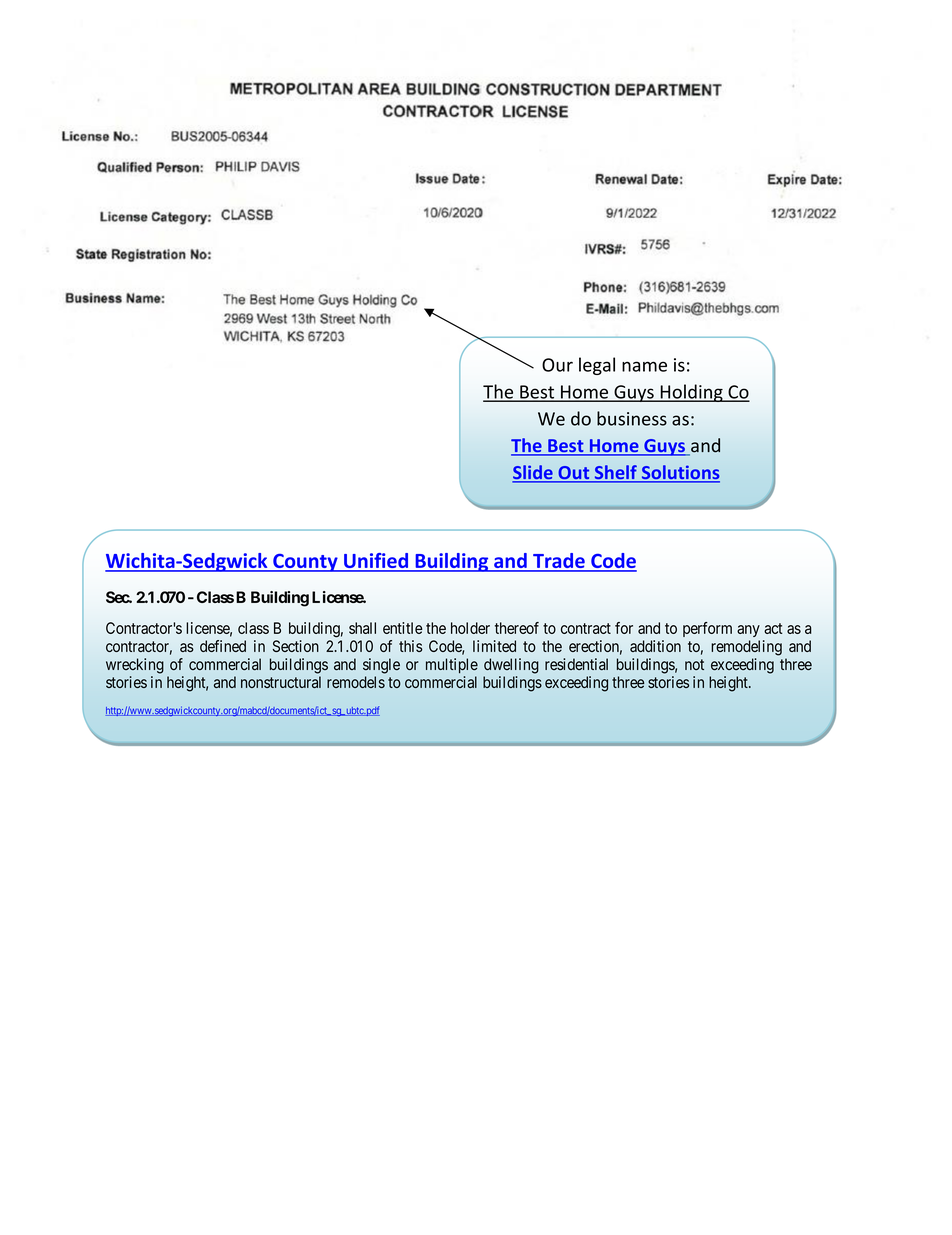  What do you see at coordinates (707, 629) in the document?
I see `perform` at bounding box center [707, 629].
